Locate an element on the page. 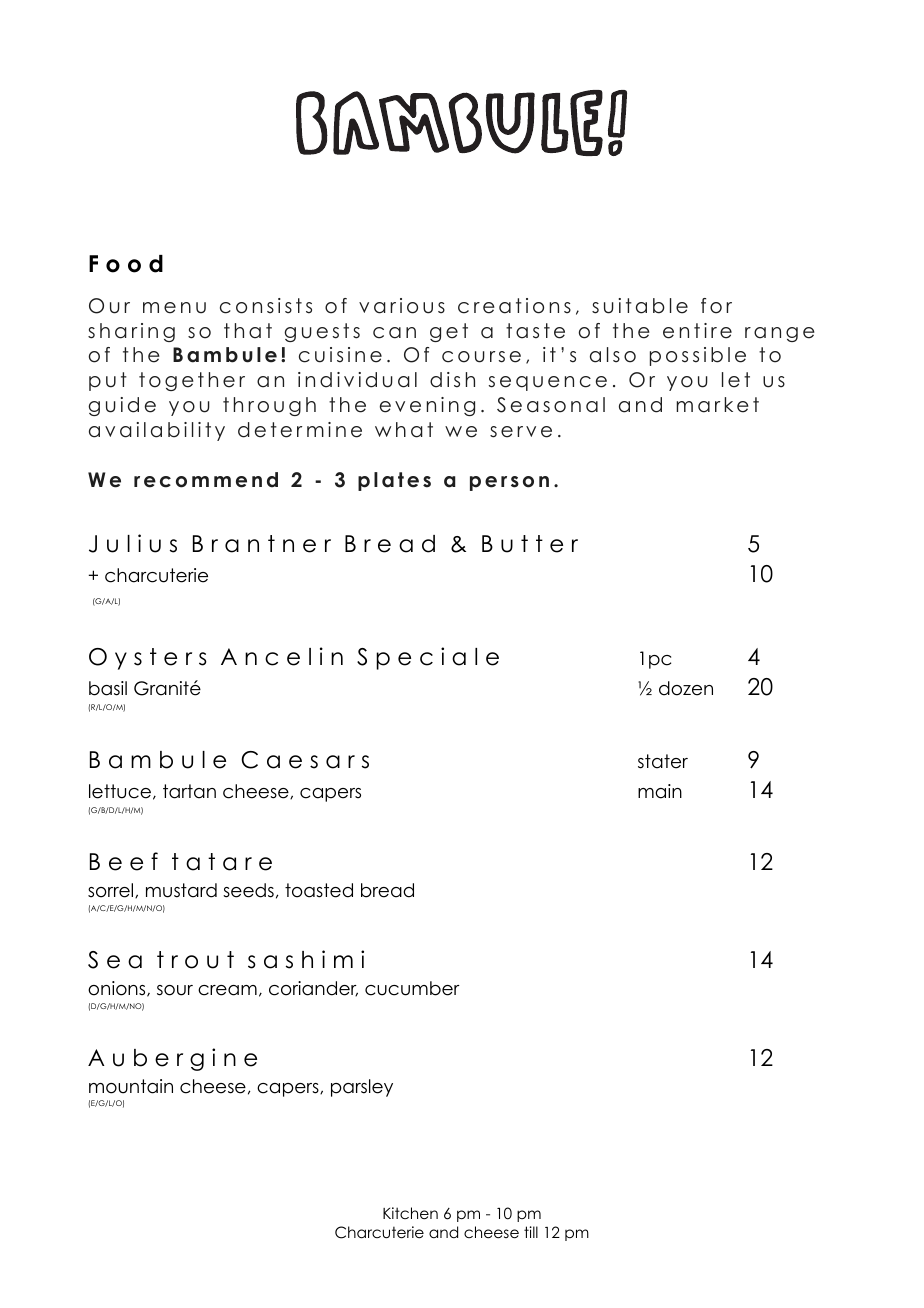 The height and width of the document is (1308, 924). dozen is located at coordinates (686, 688).
